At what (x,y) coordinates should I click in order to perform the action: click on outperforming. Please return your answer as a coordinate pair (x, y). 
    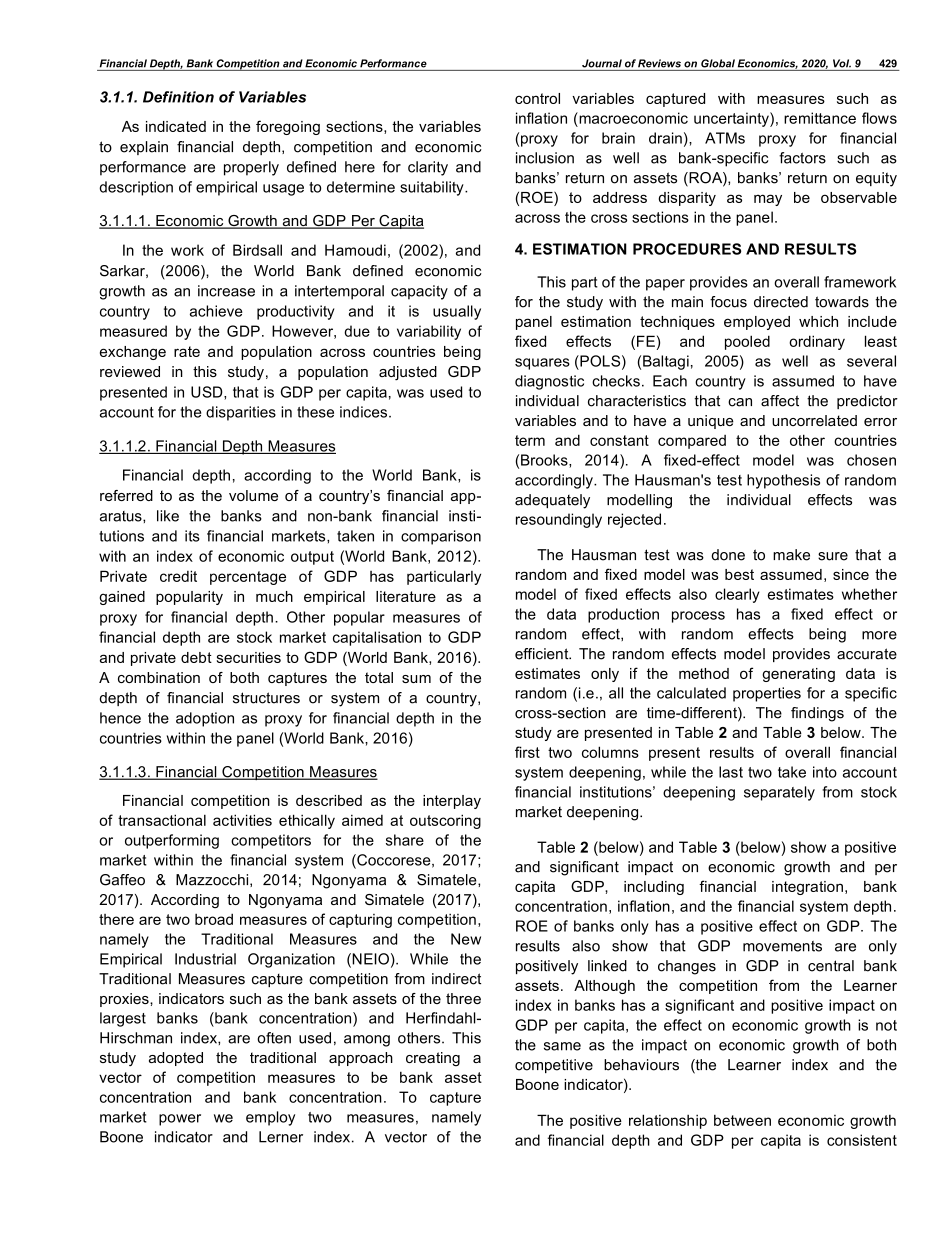
    Looking at the image, I should click on (172, 841).
